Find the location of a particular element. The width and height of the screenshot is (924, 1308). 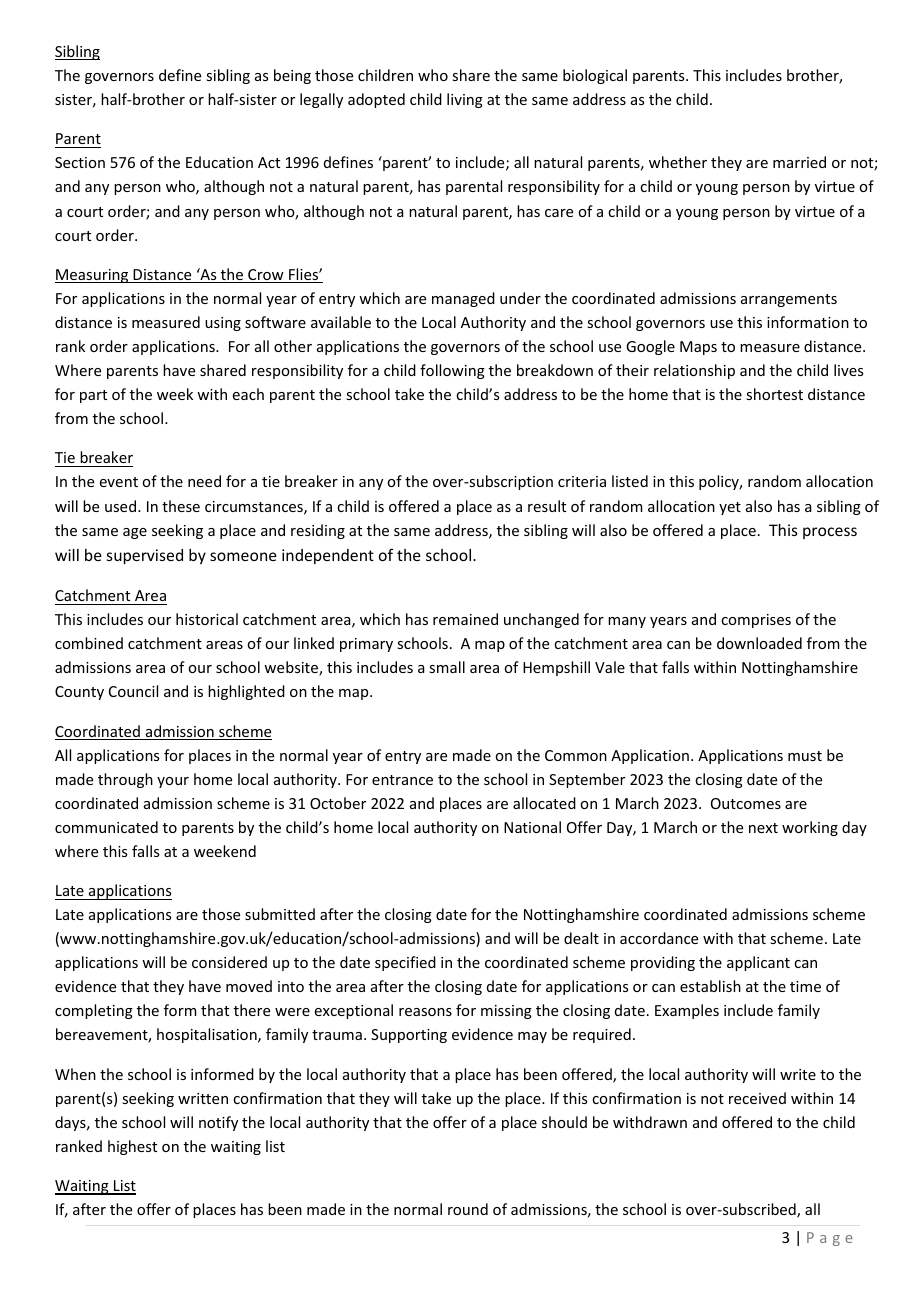

received is located at coordinates (757, 1098).
